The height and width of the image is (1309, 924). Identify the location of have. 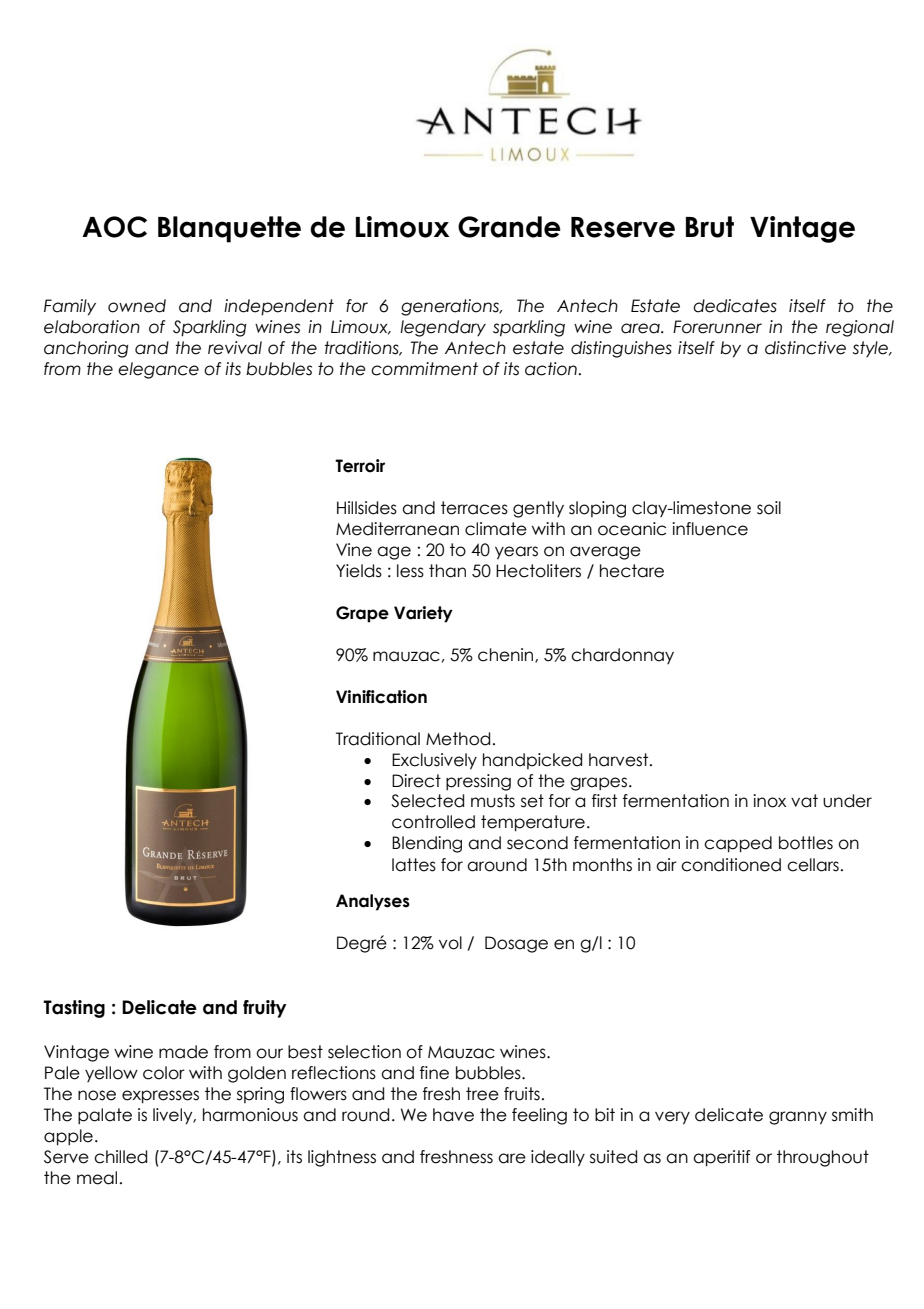
(453, 1115).
